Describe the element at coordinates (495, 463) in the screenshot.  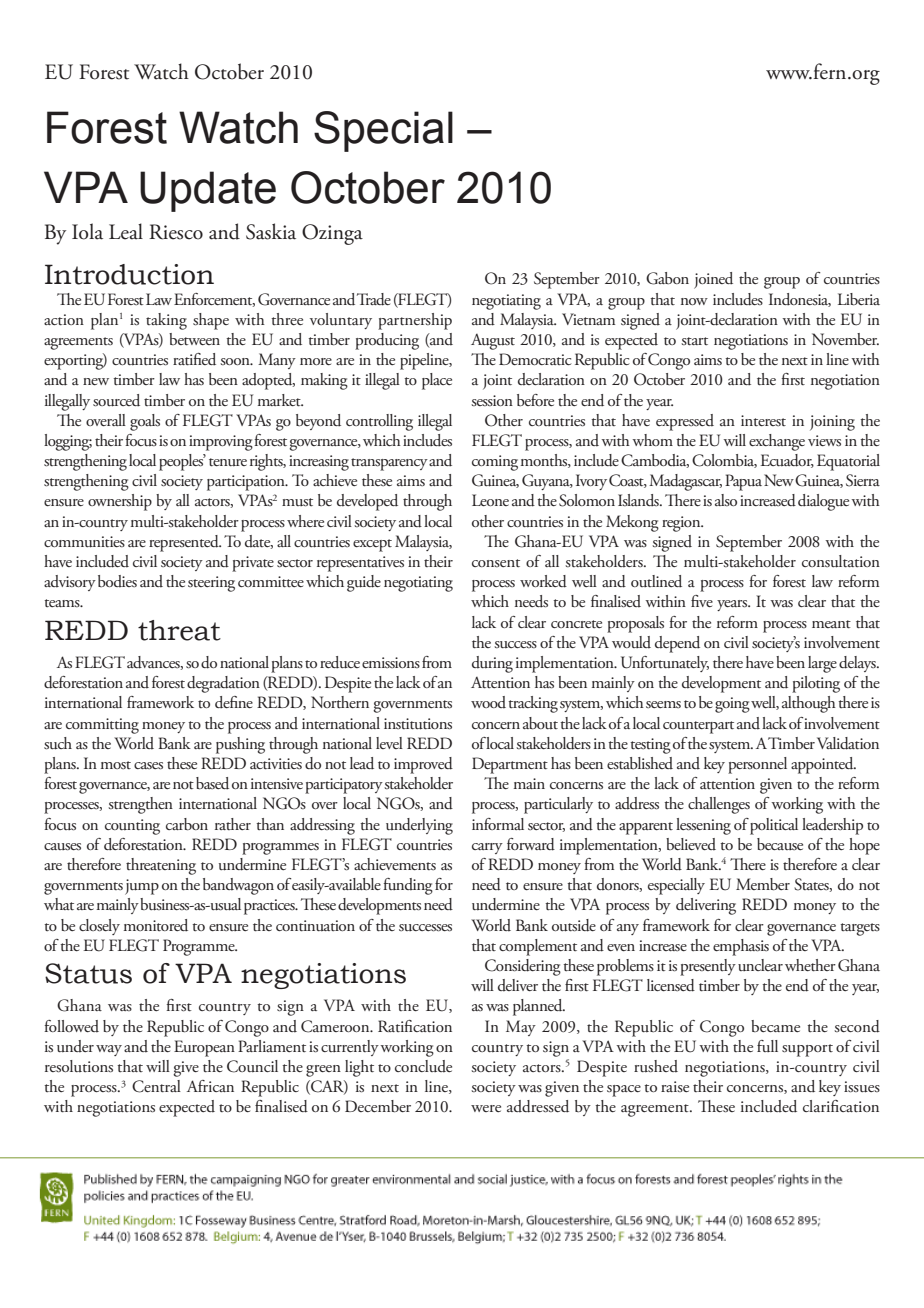
I see `coming` at that location.
